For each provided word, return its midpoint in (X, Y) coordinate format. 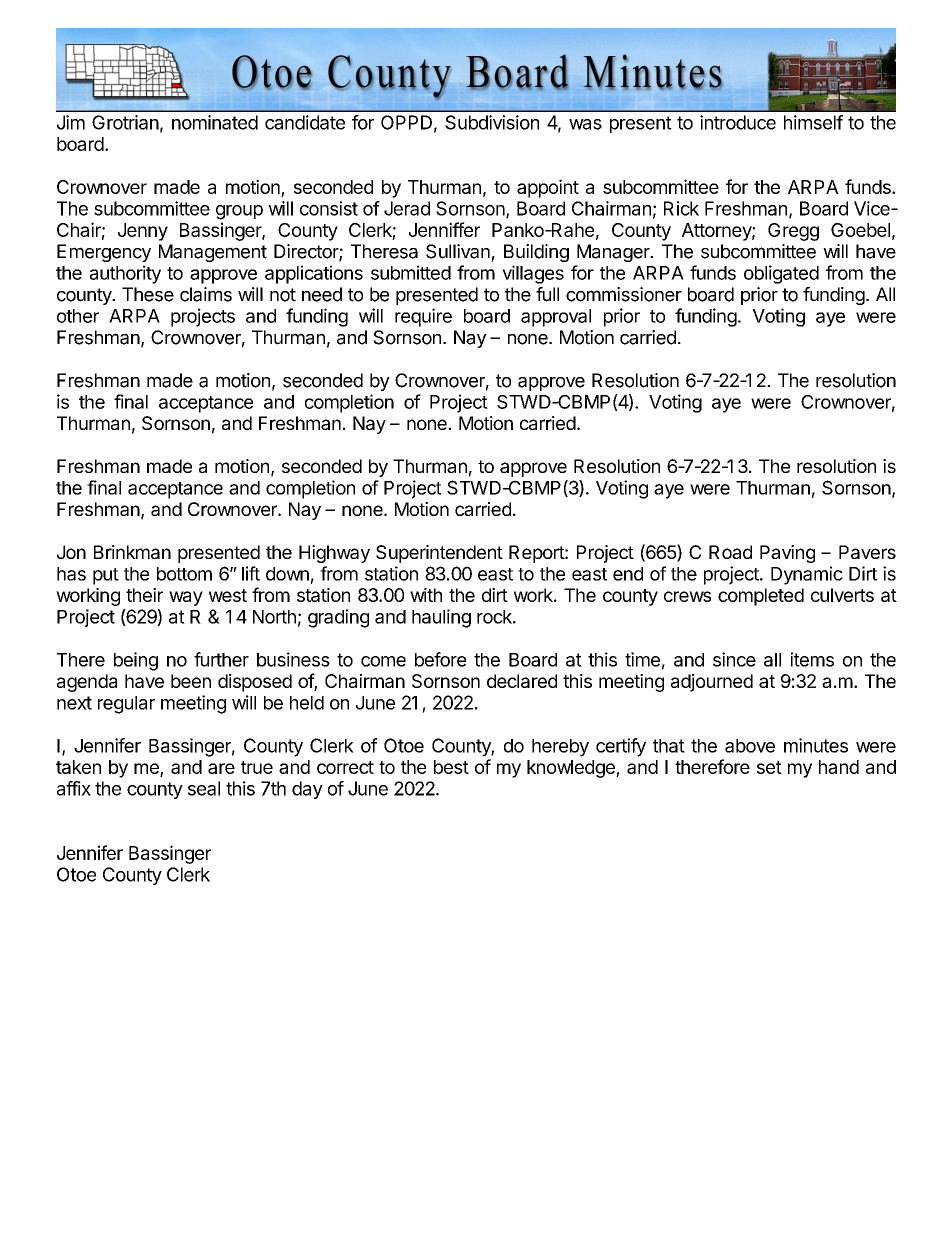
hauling (441, 618)
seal (204, 788)
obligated (781, 274)
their (144, 595)
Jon (71, 552)
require (423, 317)
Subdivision (492, 122)
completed (761, 597)
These (148, 294)
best (451, 767)
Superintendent (439, 554)
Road (730, 552)
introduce (738, 122)
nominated (215, 122)
